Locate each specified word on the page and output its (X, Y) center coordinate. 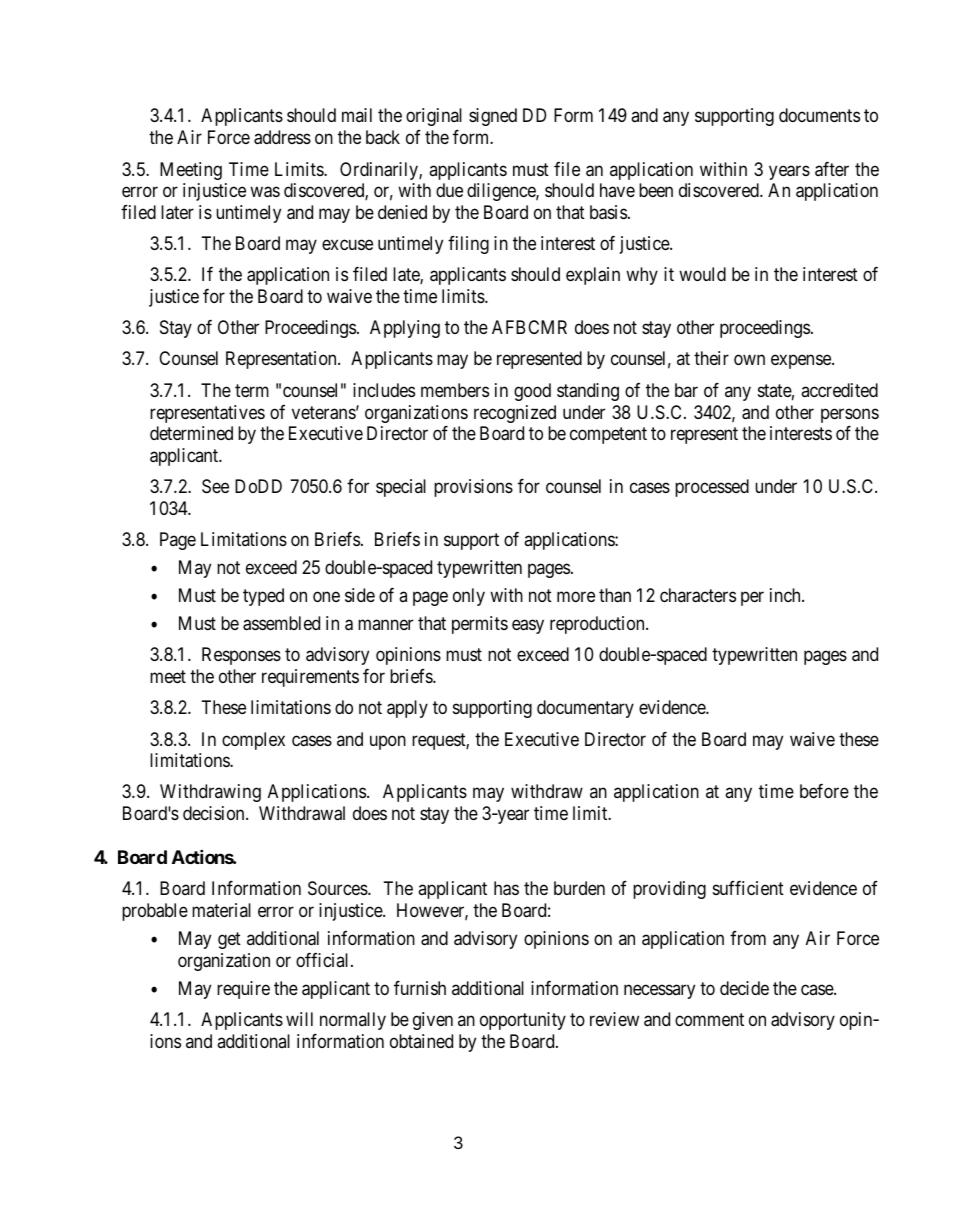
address (282, 137)
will (299, 1019)
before (824, 791)
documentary (585, 709)
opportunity (523, 1021)
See (215, 486)
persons (850, 417)
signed (493, 117)
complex (253, 741)
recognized (515, 414)
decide (744, 988)
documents (819, 115)
